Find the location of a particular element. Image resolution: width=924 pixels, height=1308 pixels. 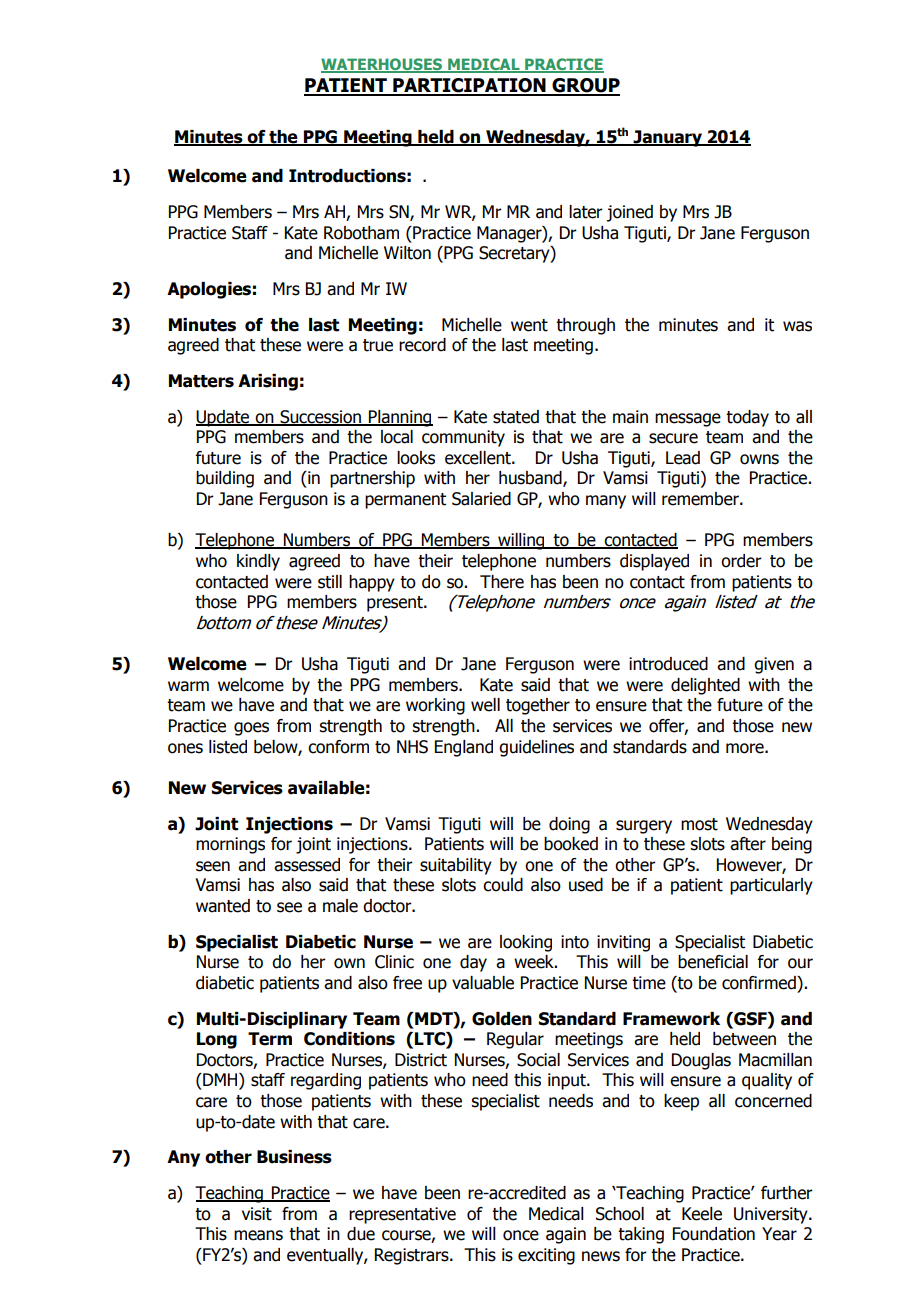

could is located at coordinates (503, 885).
